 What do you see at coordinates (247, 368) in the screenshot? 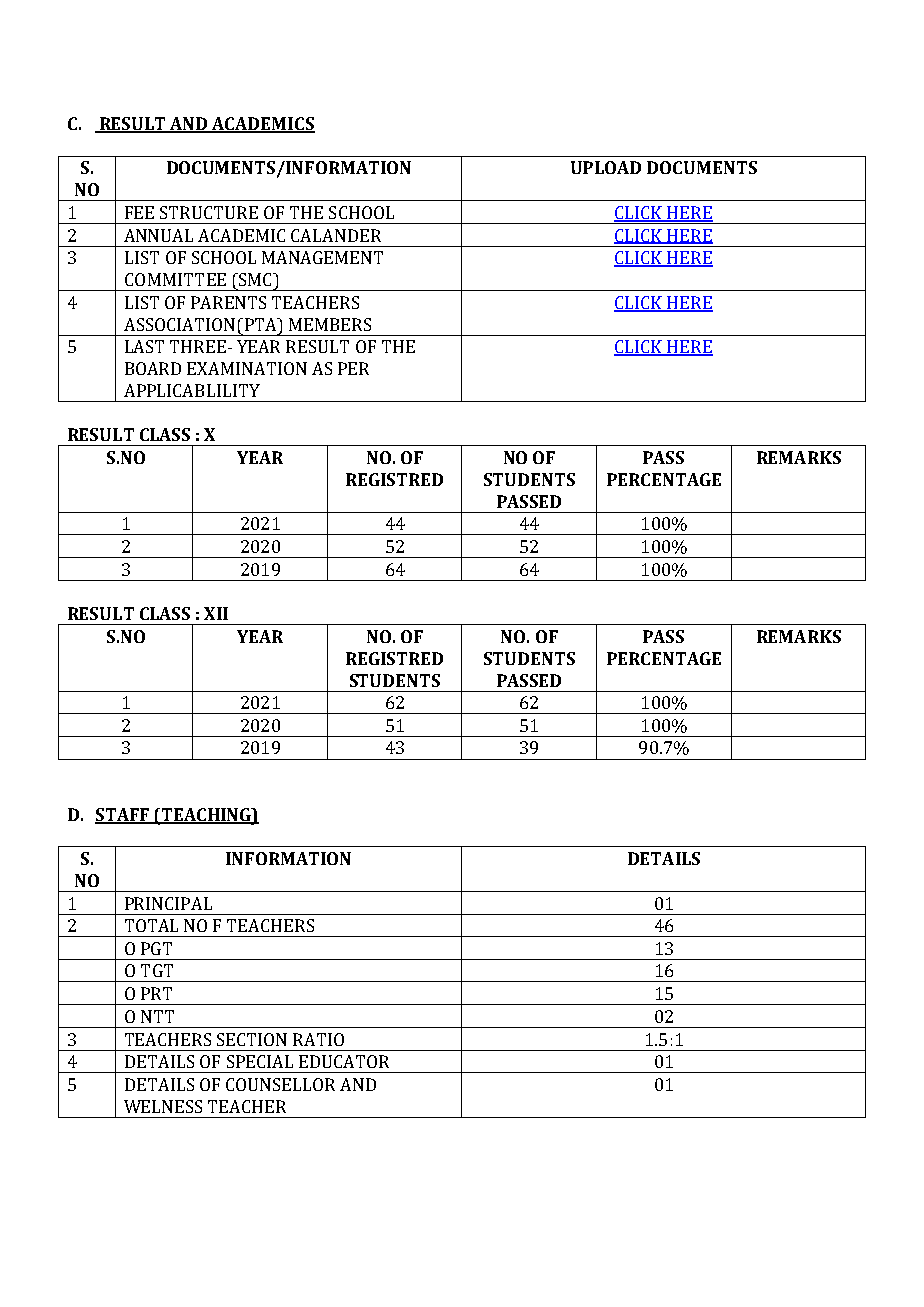
I see `EXAMINATION` at bounding box center [247, 368].
